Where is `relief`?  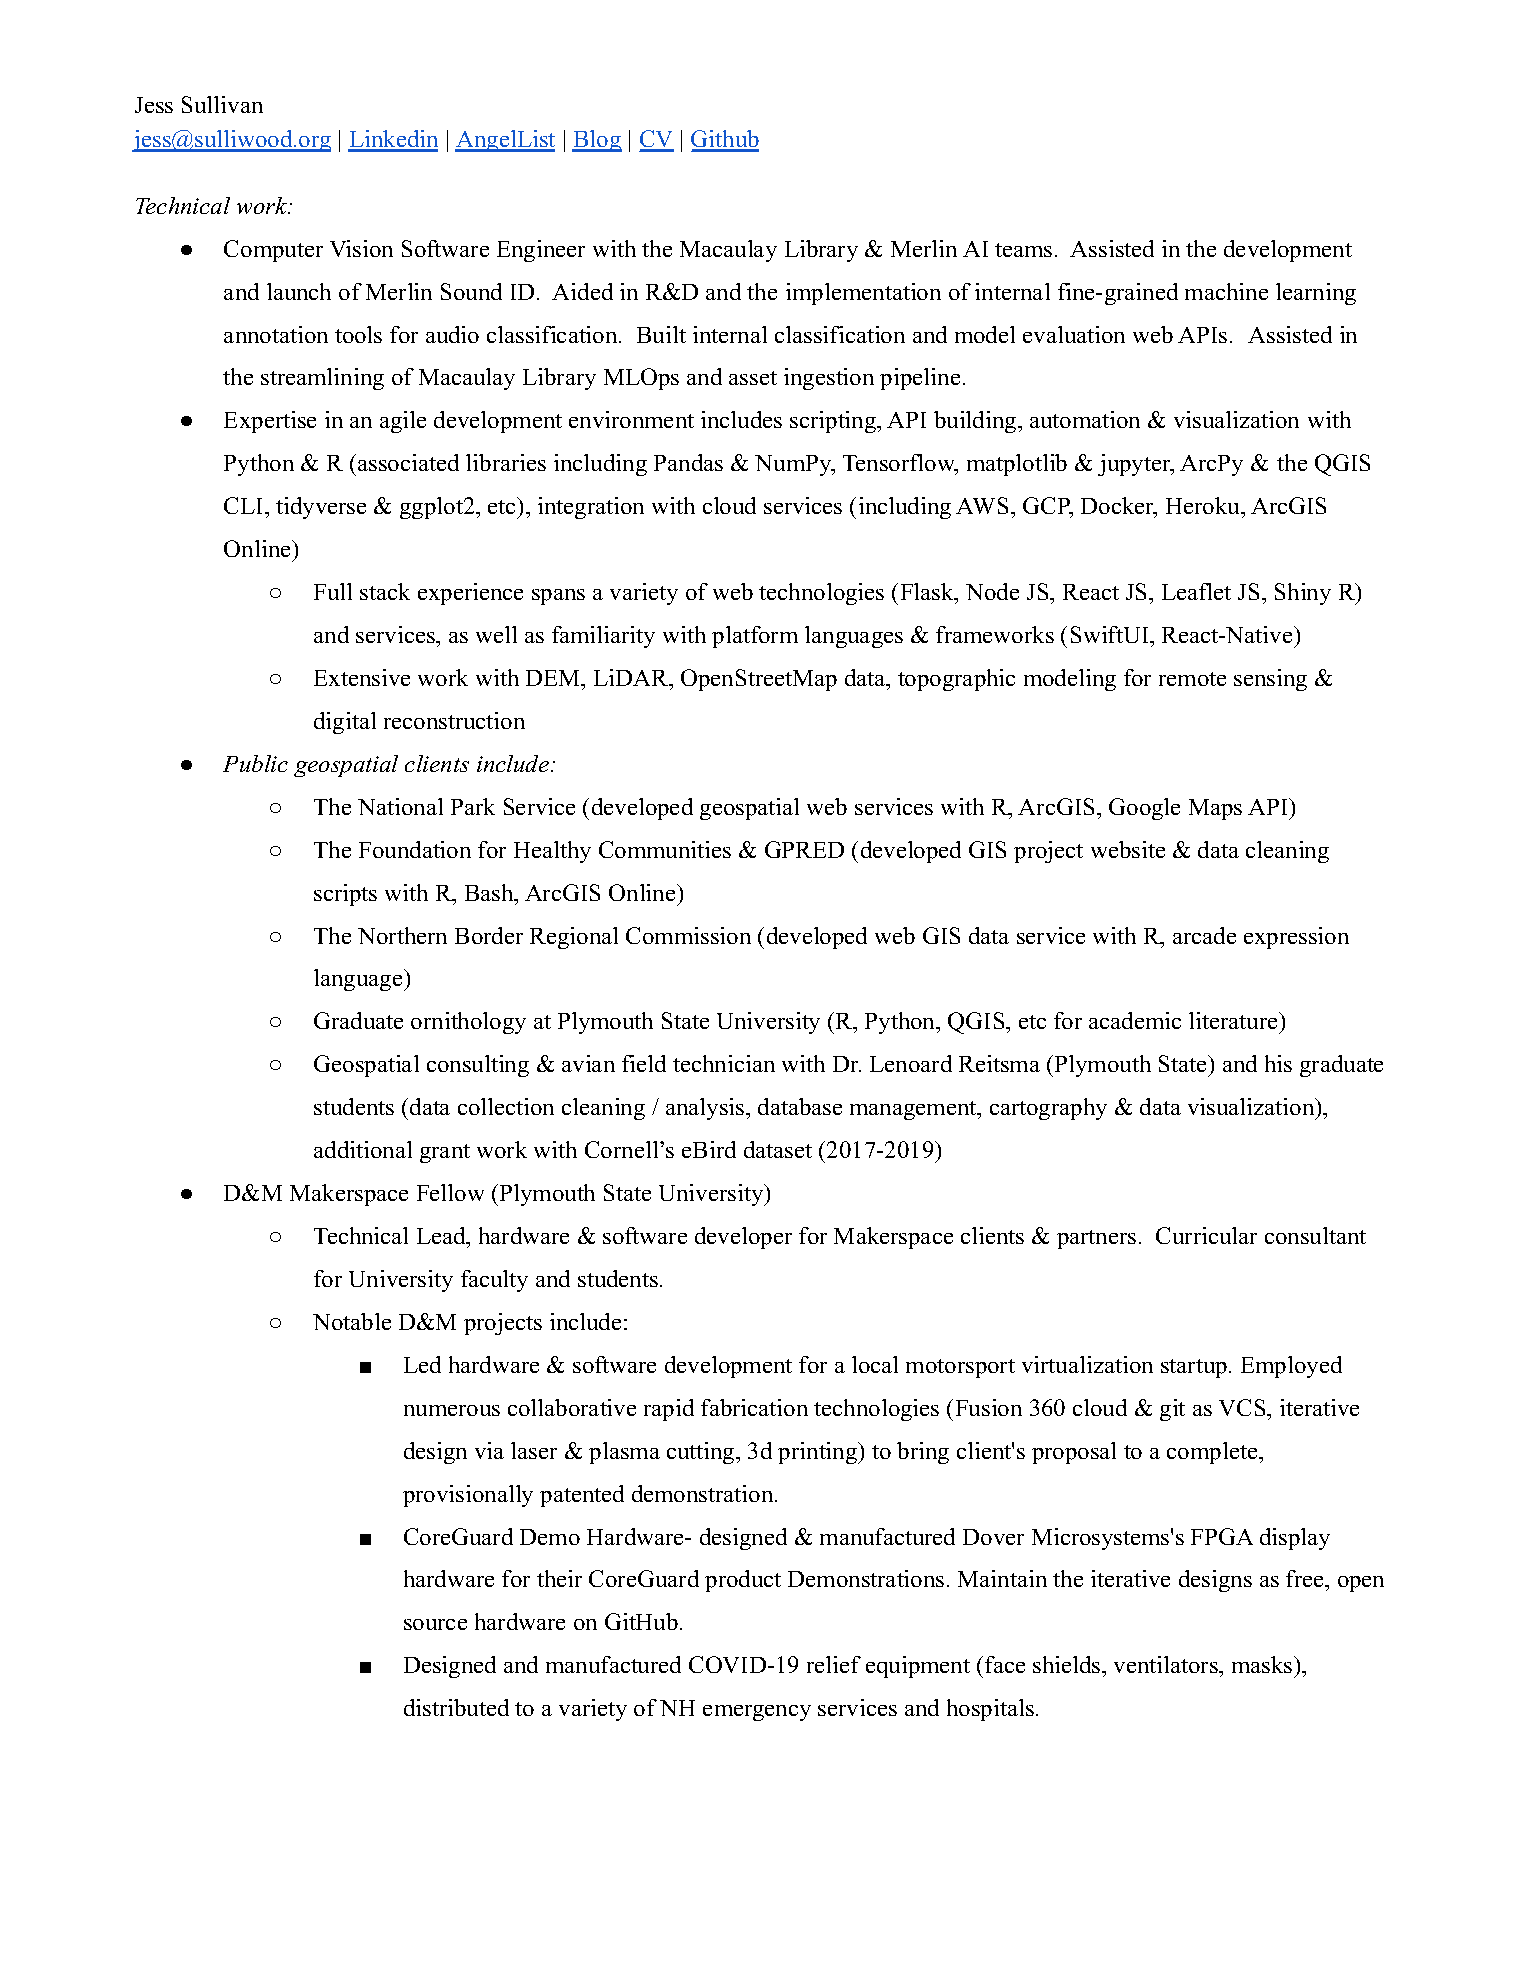 relief is located at coordinates (834, 1664).
